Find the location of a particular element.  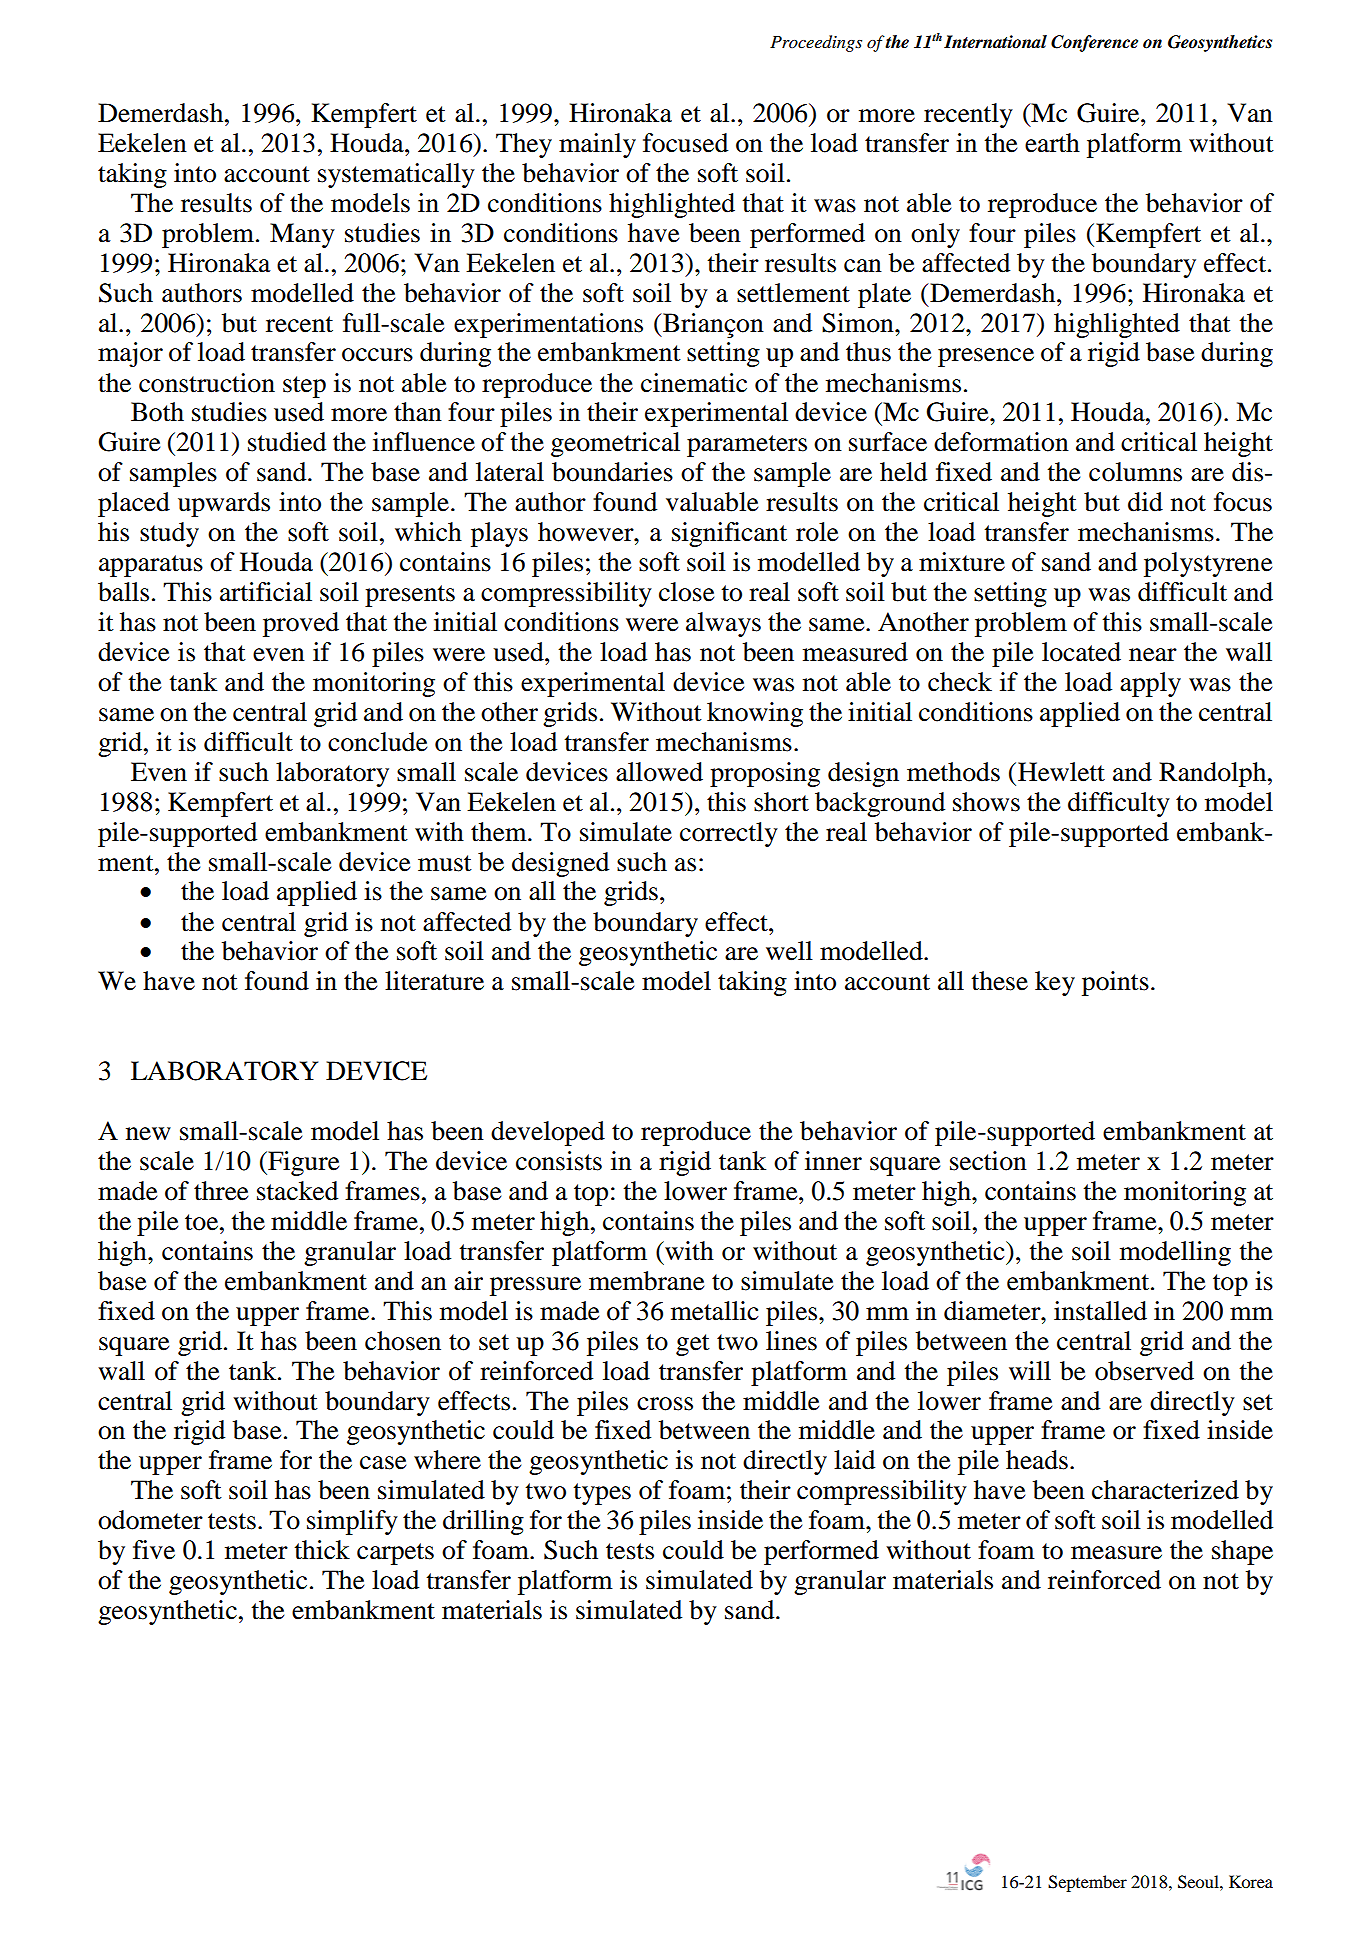

membrane is located at coordinates (646, 1281).
